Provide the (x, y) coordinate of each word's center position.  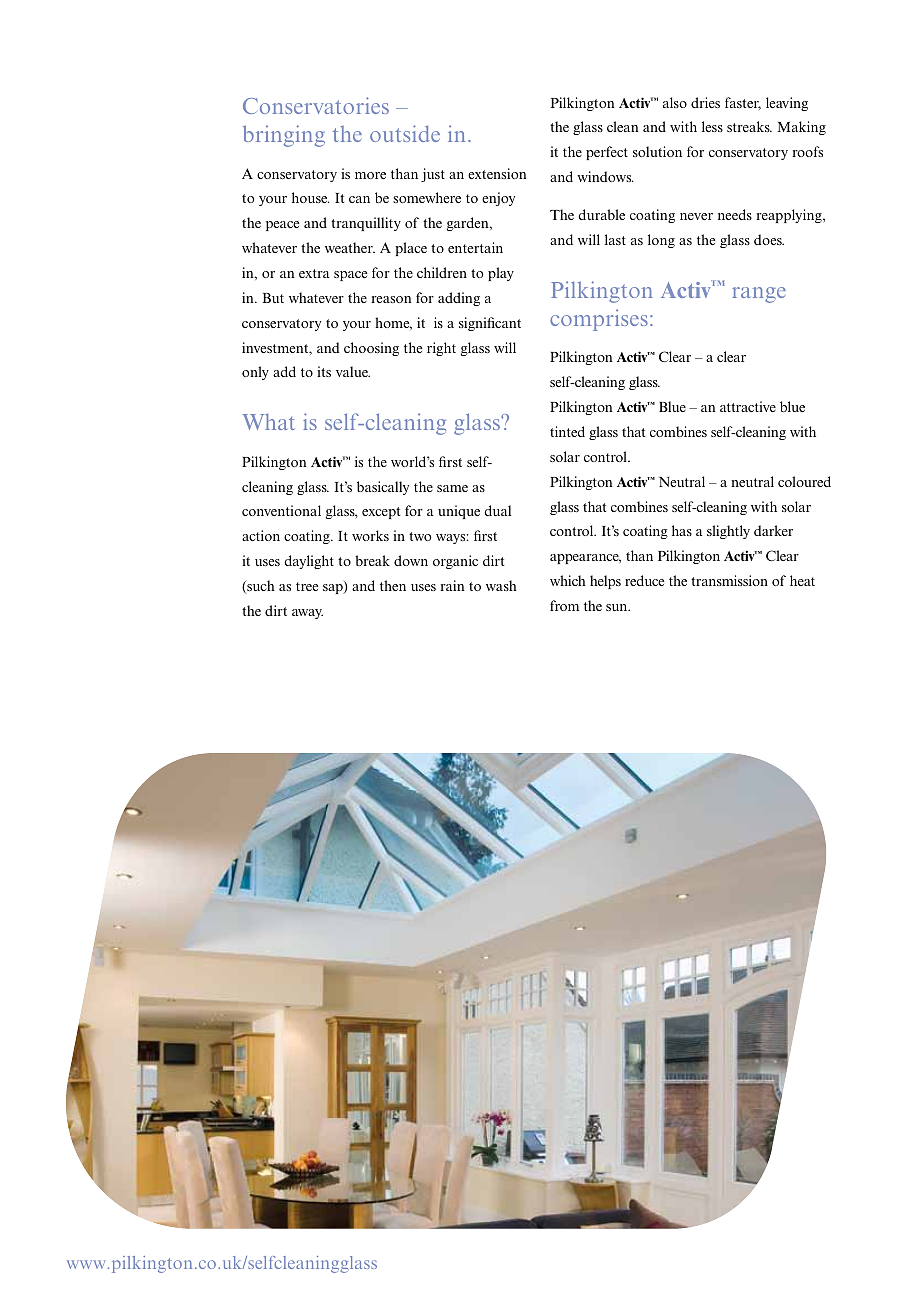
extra (314, 273)
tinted (567, 431)
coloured (804, 481)
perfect (607, 153)
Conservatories (316, 105)
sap (334, 589)
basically (383, 488)
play (501, 274)
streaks (749, 126)
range (759, 295)
